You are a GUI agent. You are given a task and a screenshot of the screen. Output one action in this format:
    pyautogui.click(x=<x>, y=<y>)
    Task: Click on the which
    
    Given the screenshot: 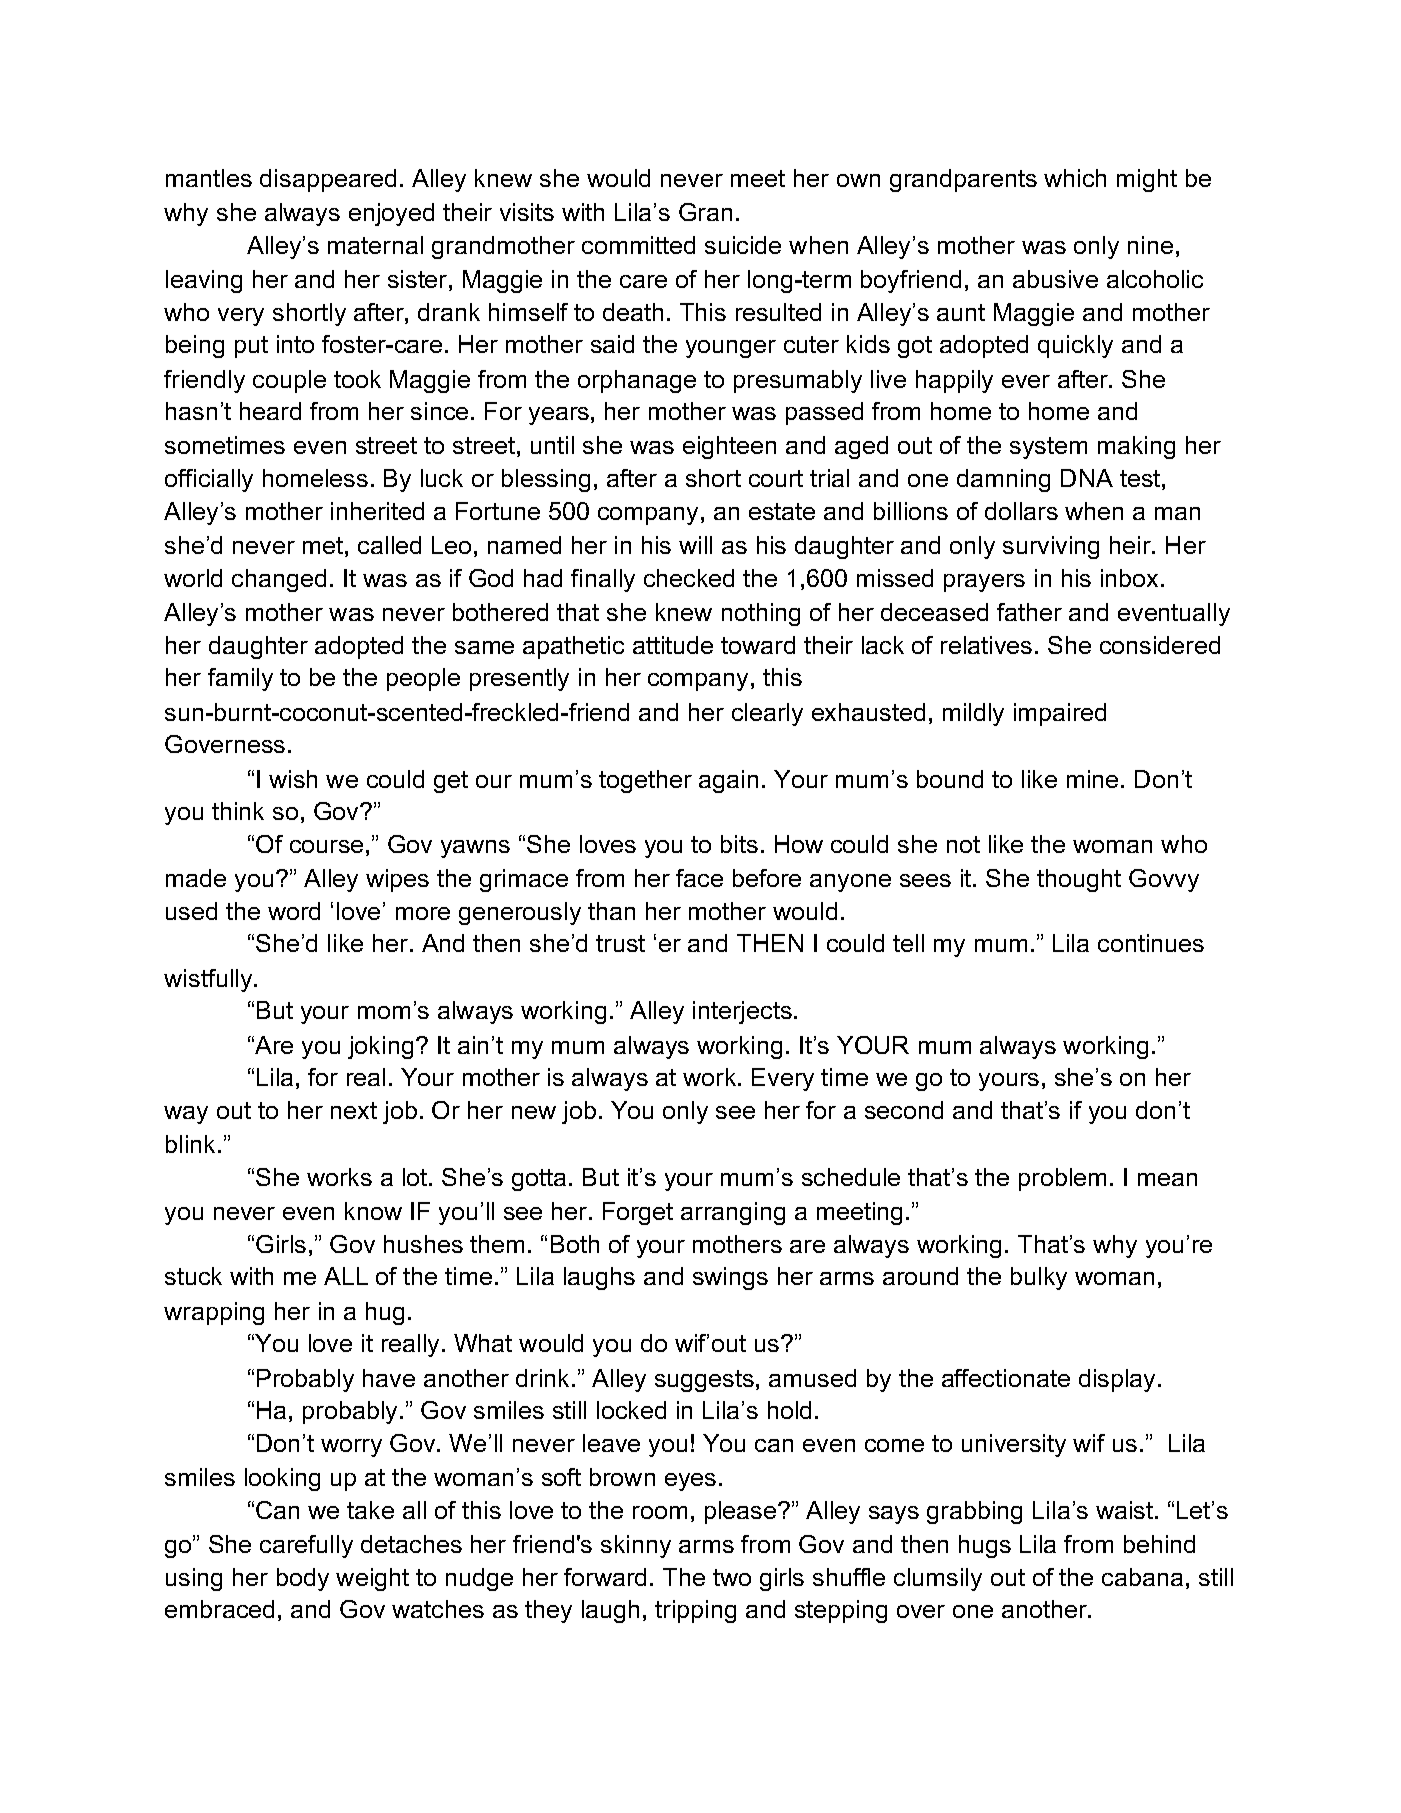 What is the action you would take?
    pyautogui.click(x=1075, y=178)
